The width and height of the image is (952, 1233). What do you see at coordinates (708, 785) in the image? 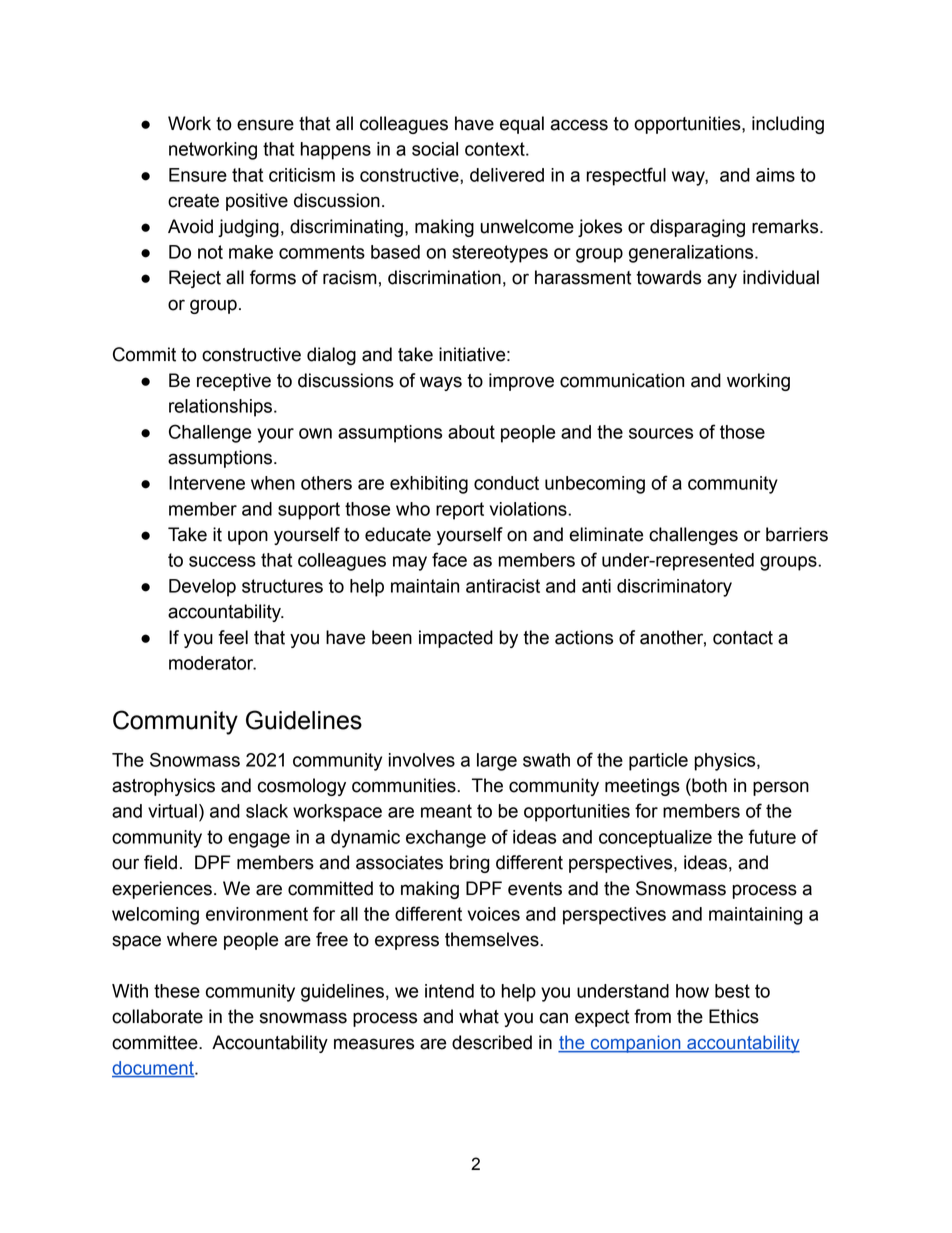
I see `both` at bounding box center [708, 785].
